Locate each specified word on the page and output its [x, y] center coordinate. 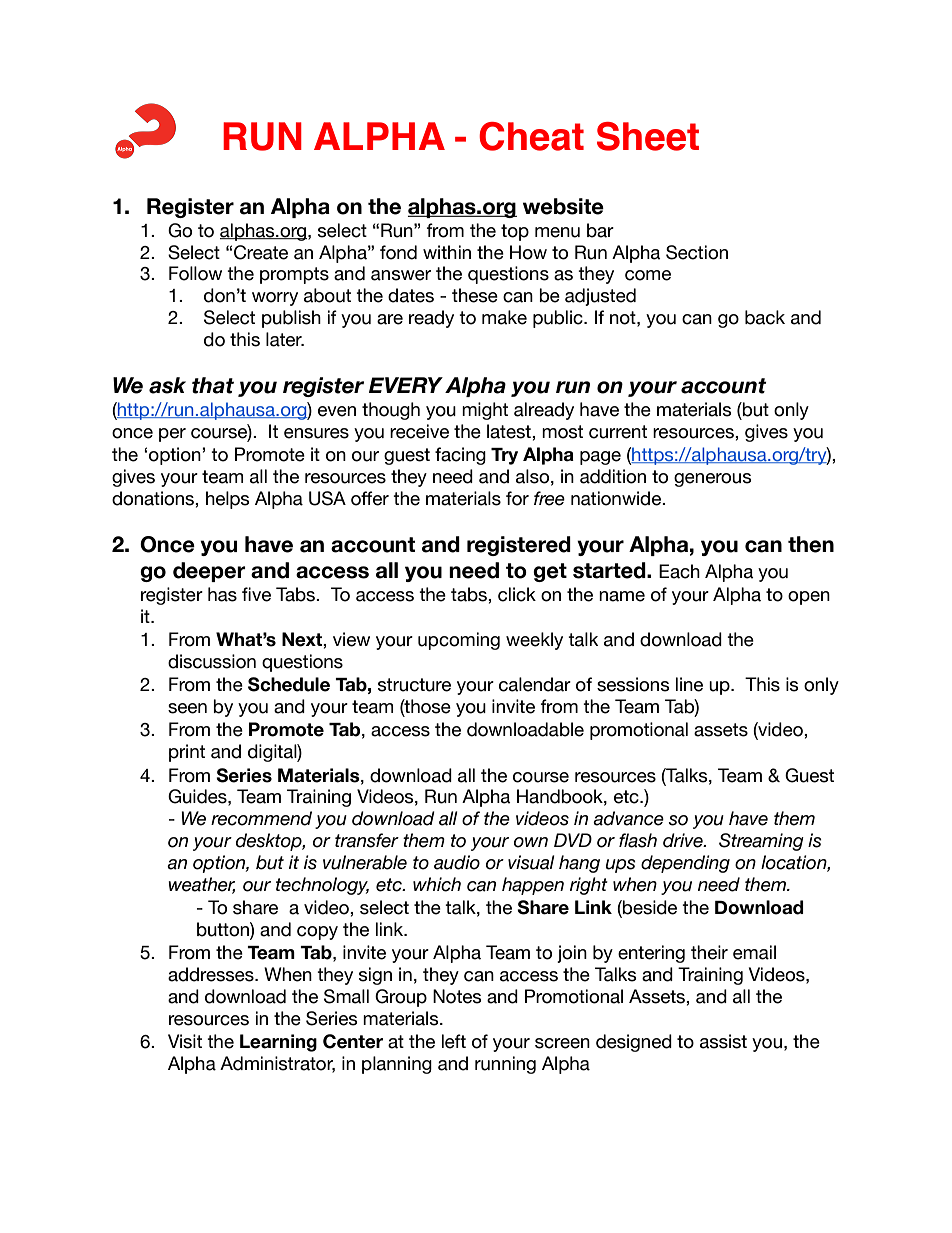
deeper [209, 572]
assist [723, 1041]
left [454, 1041]
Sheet [648, 136]
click [517, 594]
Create [261, 252]
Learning [278, 1043]
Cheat [531, 136]
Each [679, 571]
